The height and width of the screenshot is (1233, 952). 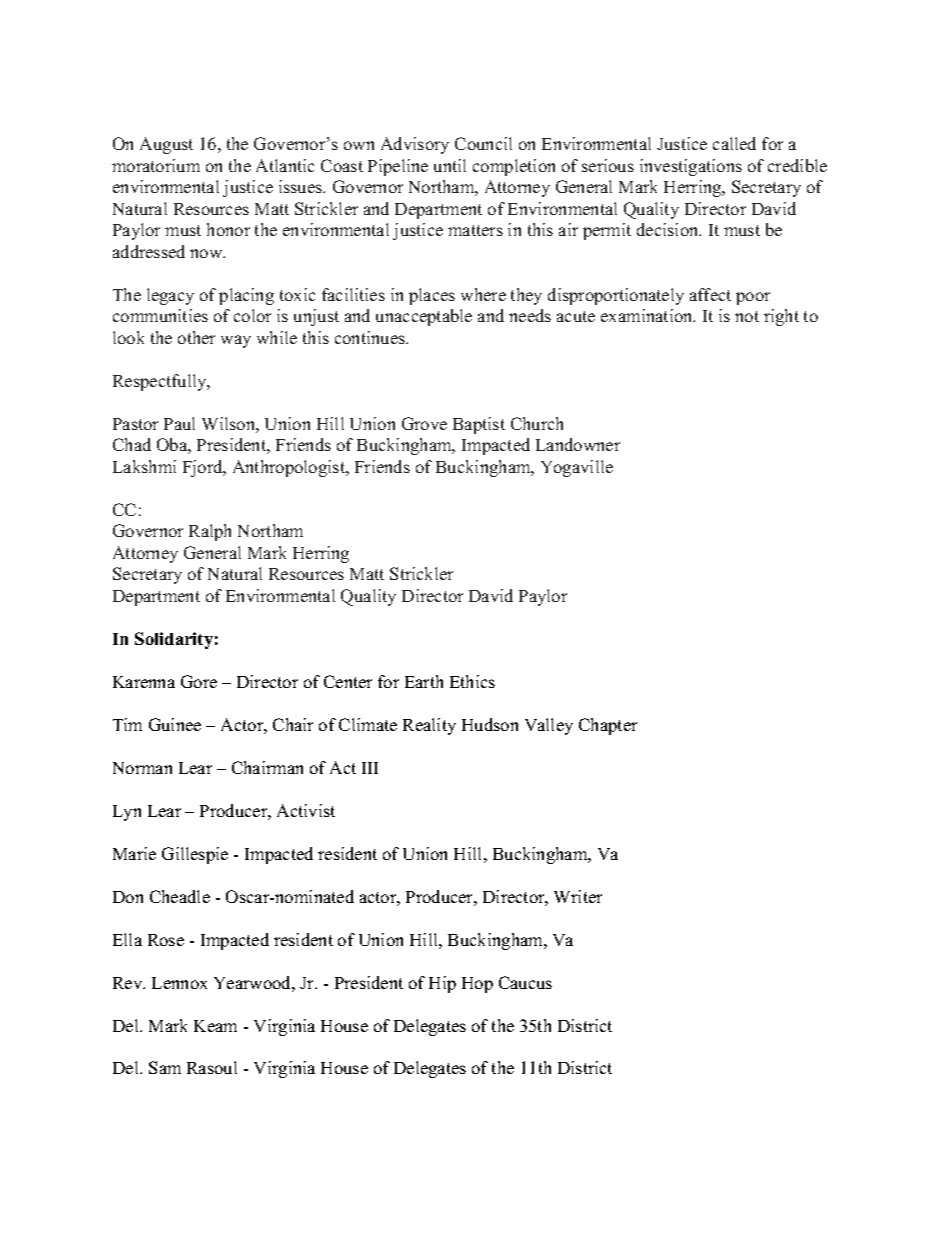 What do you see at coordinates (477, 985) in the screenshot?
I see `Hop` at bounding box center [477, 985].
